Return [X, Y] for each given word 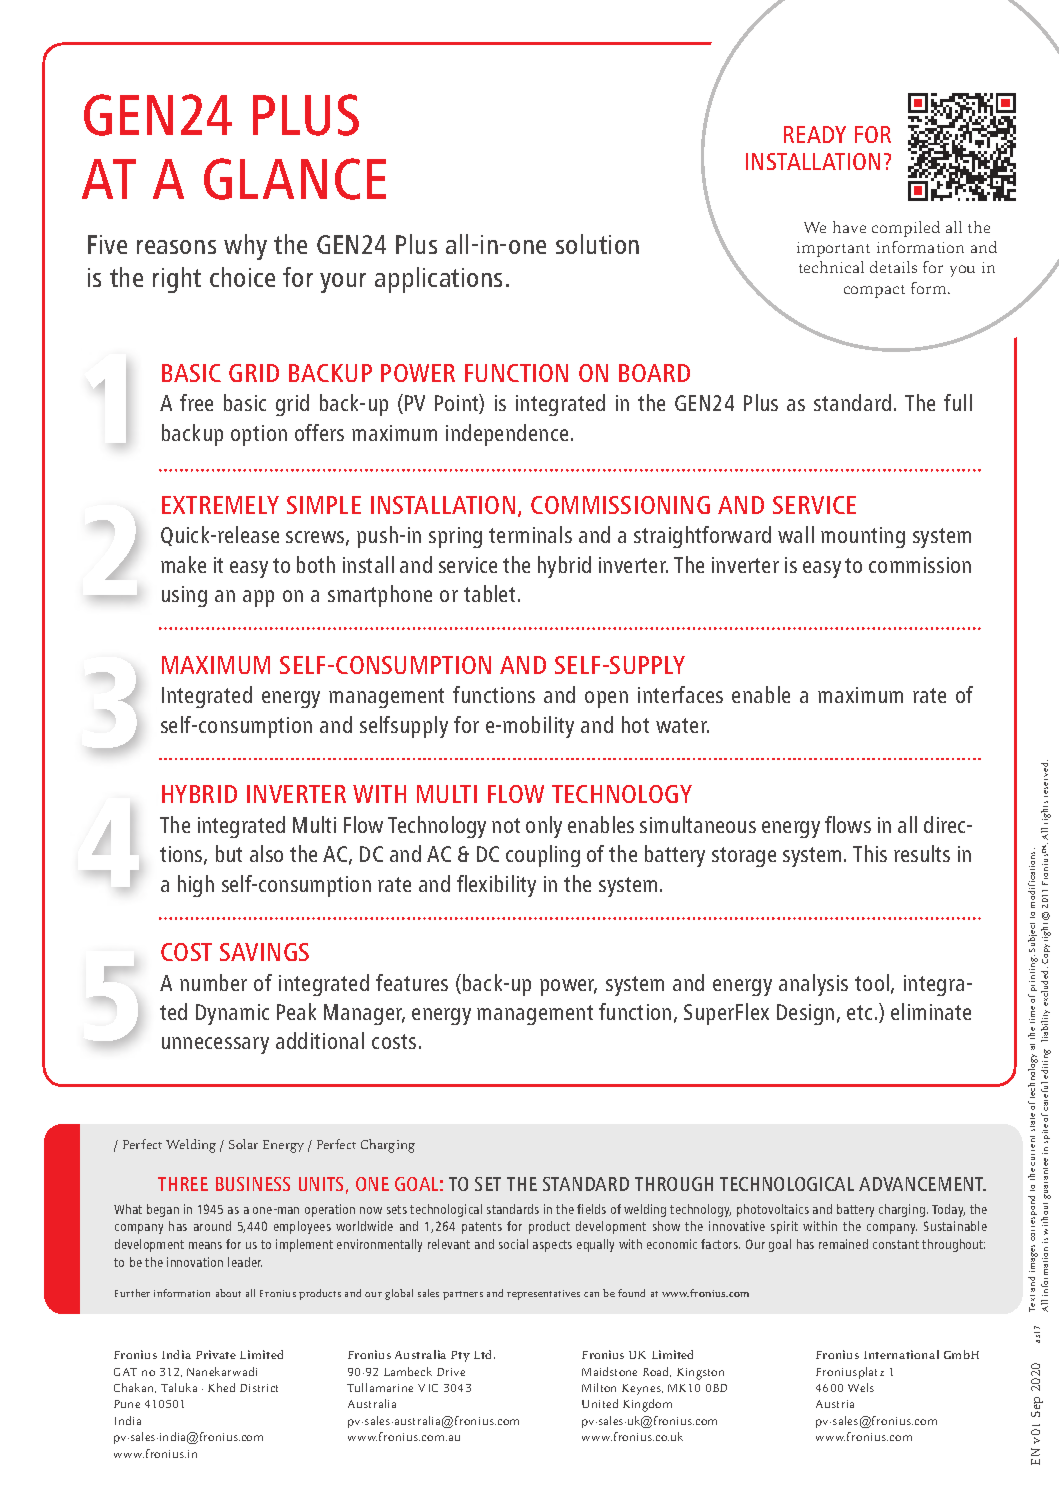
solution [597, 244]
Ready [815, 134]
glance [295, 179]
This [870, 853]
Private [216, 1354]
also [266, 853]
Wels [861, 1387]
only [544, 827]
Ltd [484, 1354]
